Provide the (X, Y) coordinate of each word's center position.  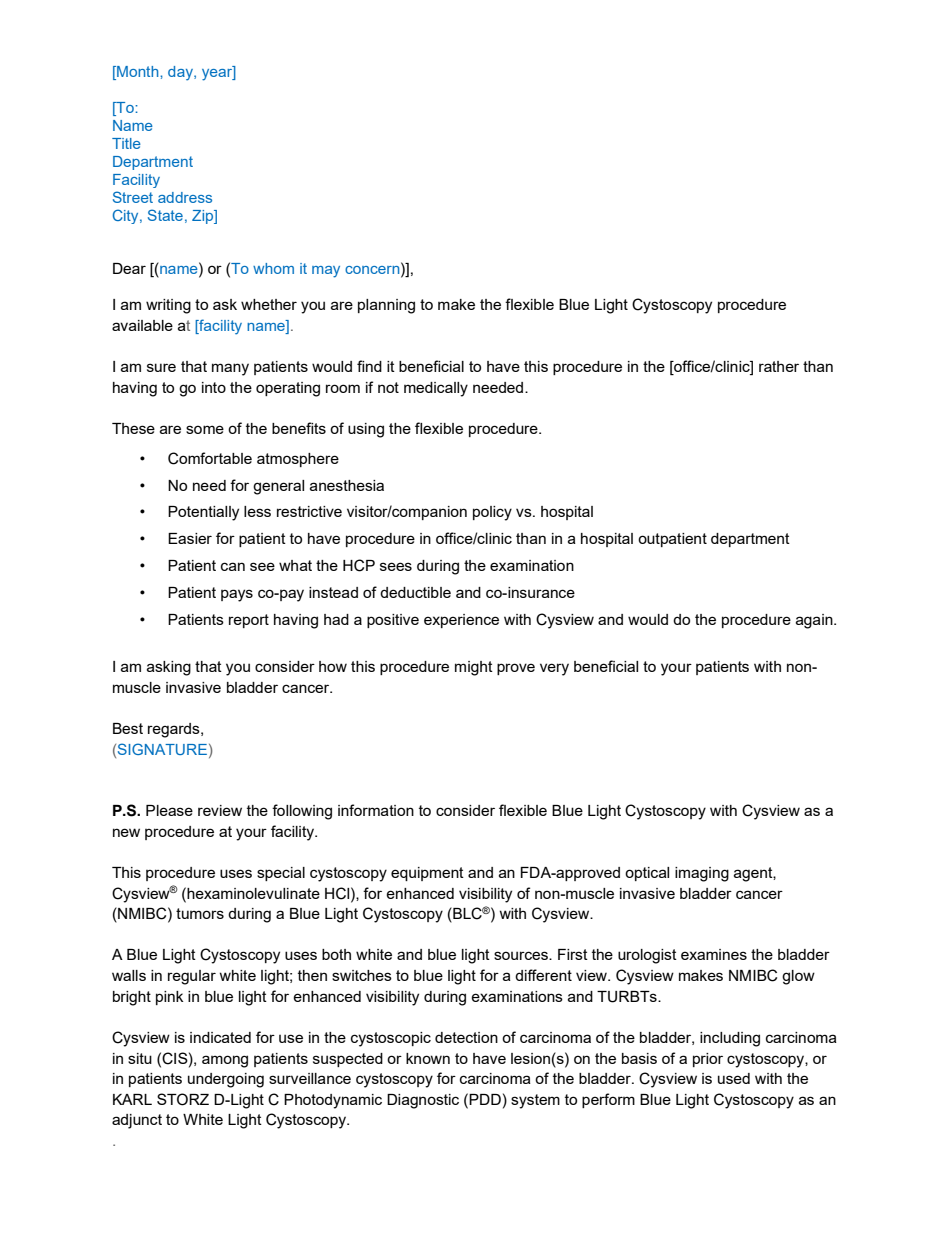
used (734, 1078)
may (326, 272)
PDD (485, 1099)
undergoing (226, 1080)
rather (779, 366)
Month (138, 73)
